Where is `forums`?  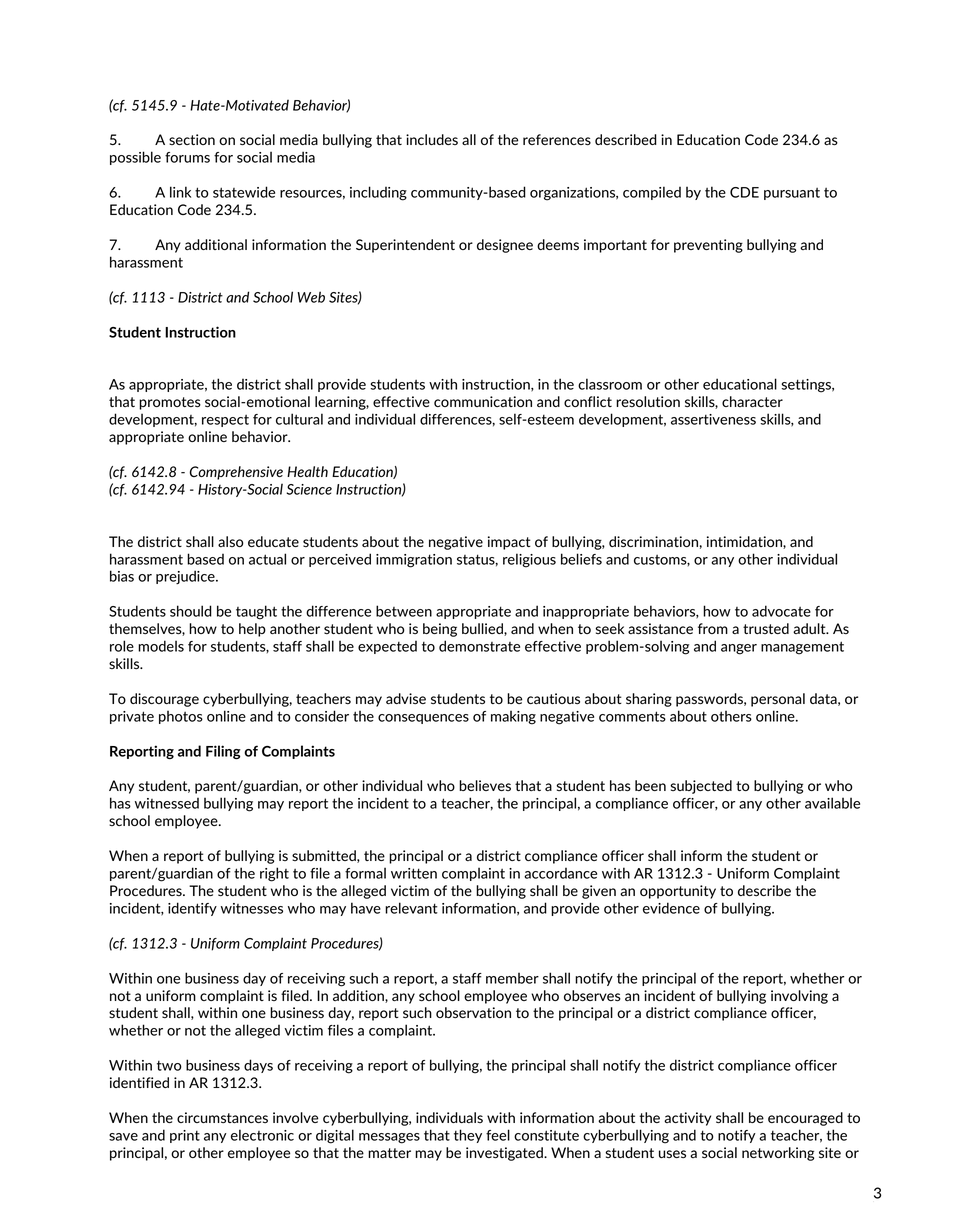 forums is located at coordinates (187, 157).
